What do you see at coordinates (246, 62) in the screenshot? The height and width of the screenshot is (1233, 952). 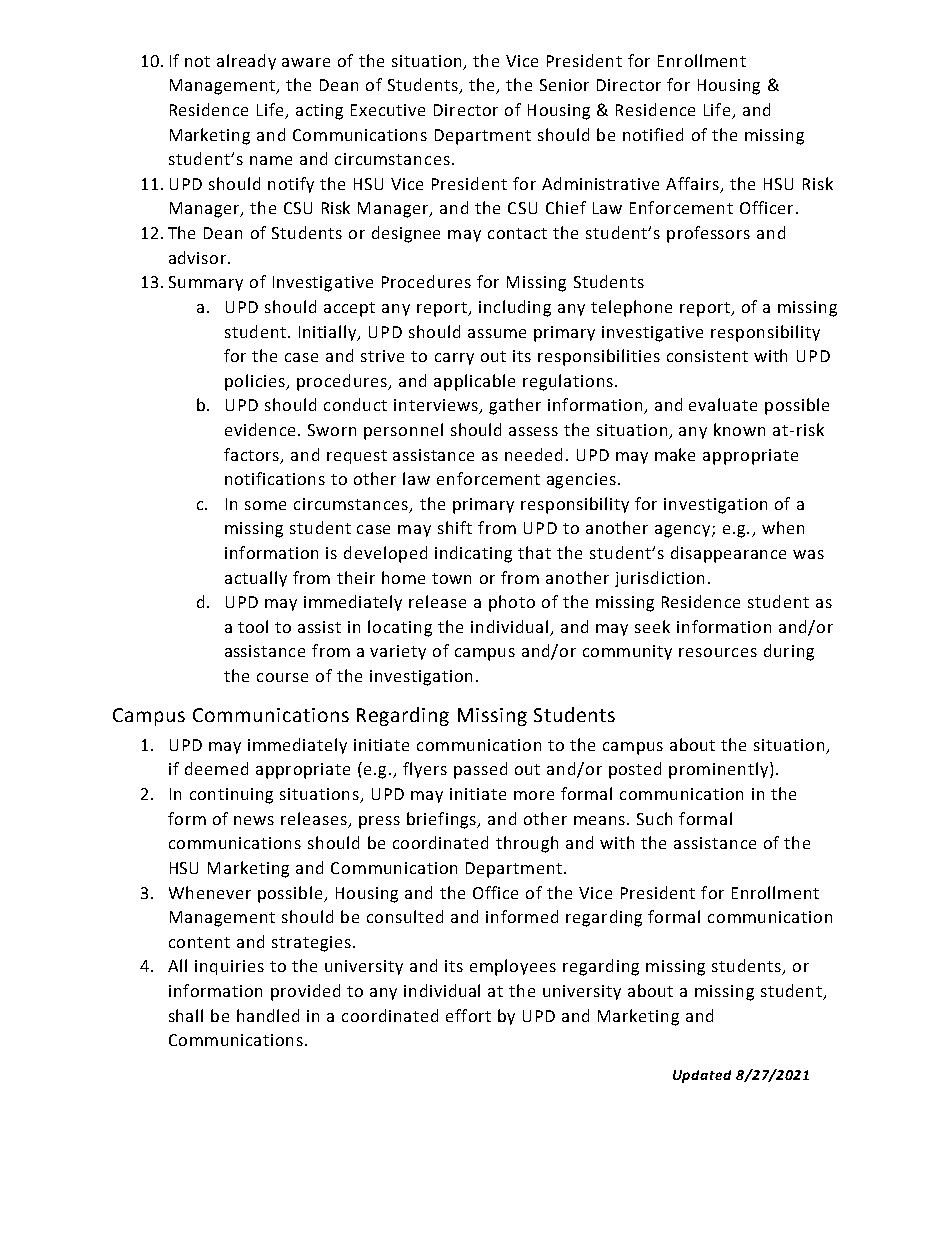 I see `already` at bounding box center [246, 62].
